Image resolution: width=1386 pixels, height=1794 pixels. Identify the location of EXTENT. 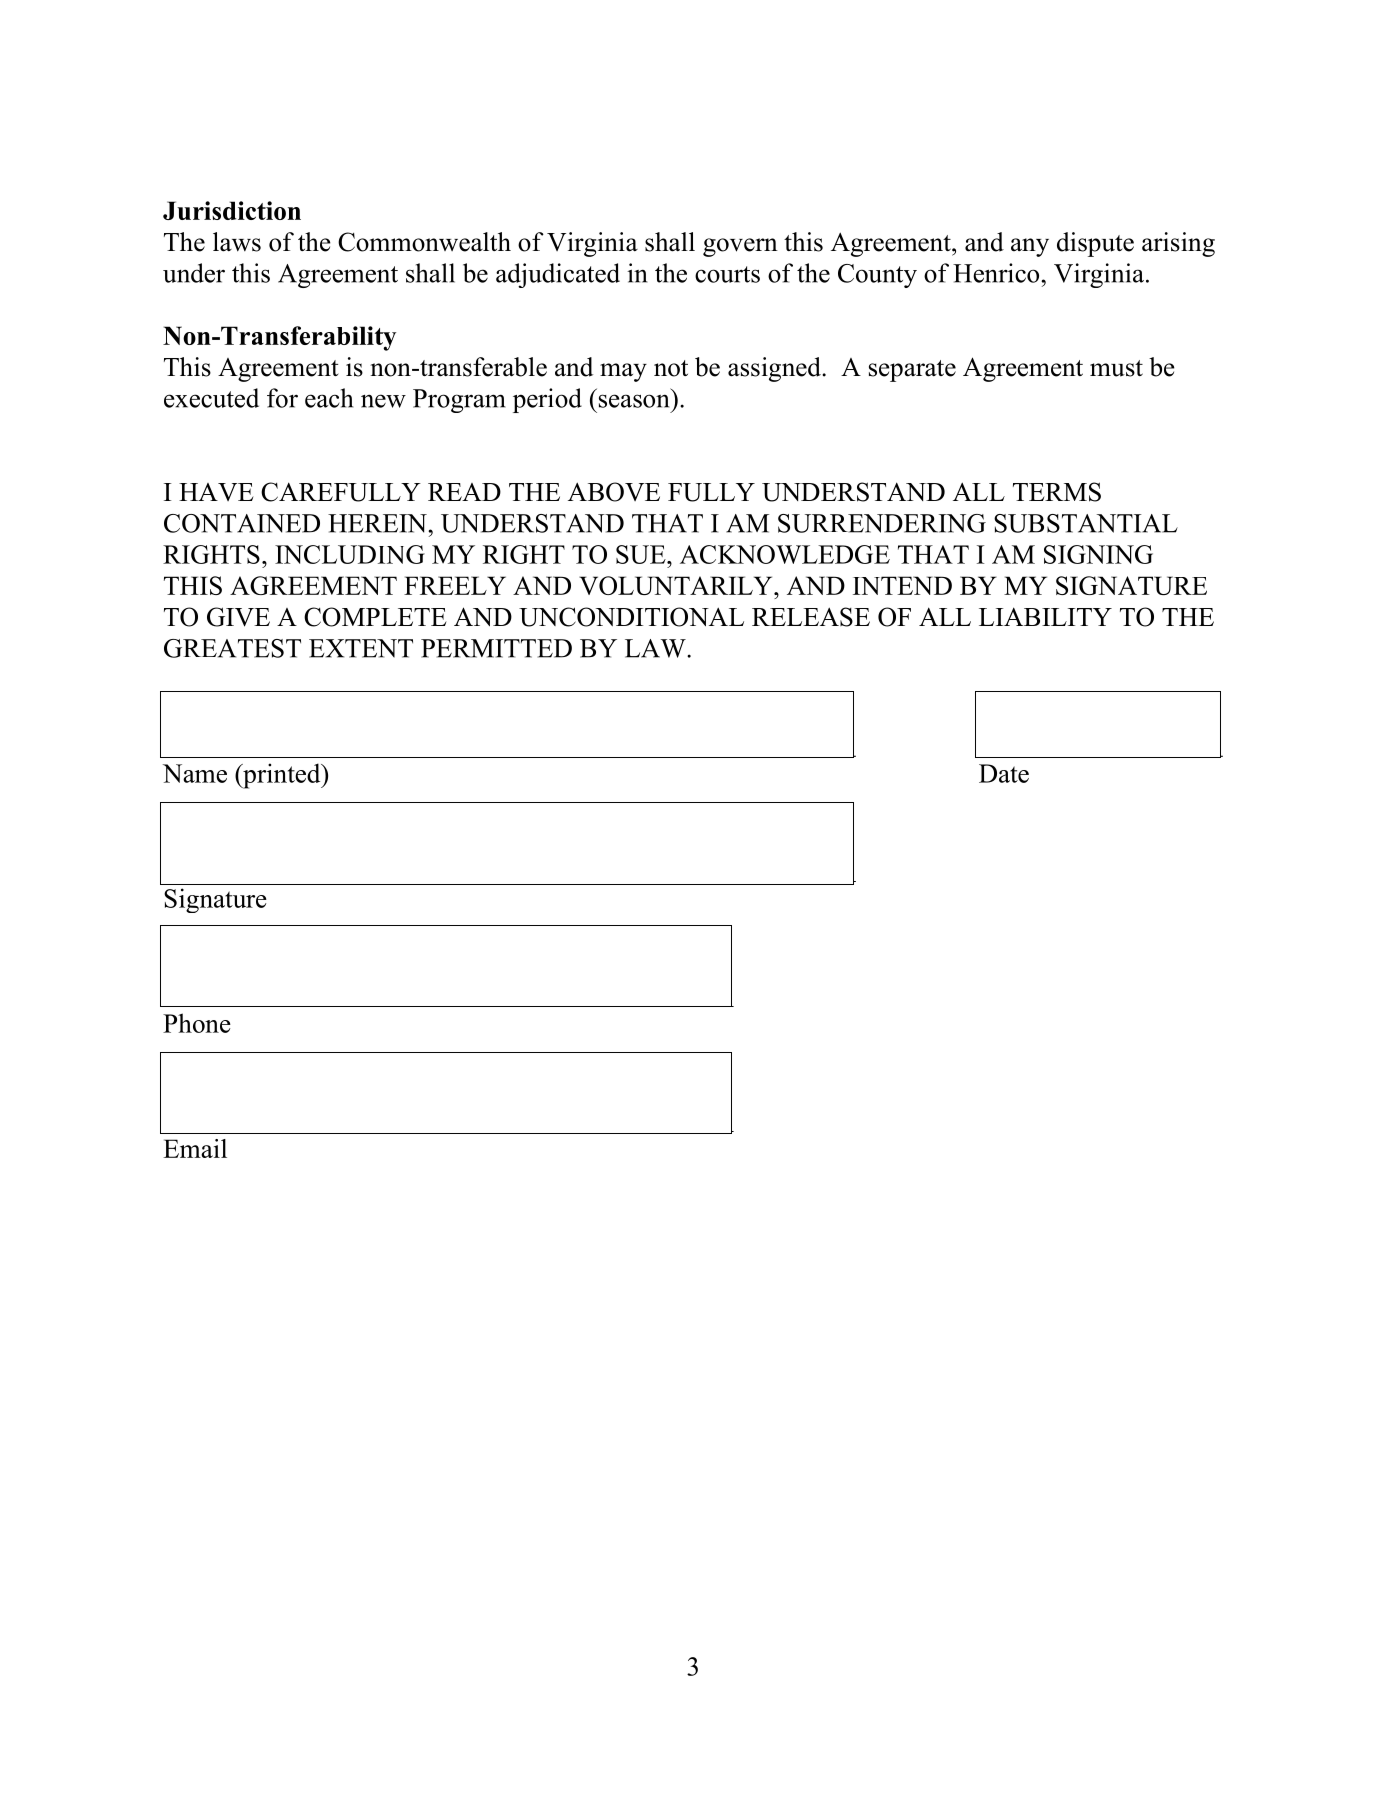
(361, 648).
